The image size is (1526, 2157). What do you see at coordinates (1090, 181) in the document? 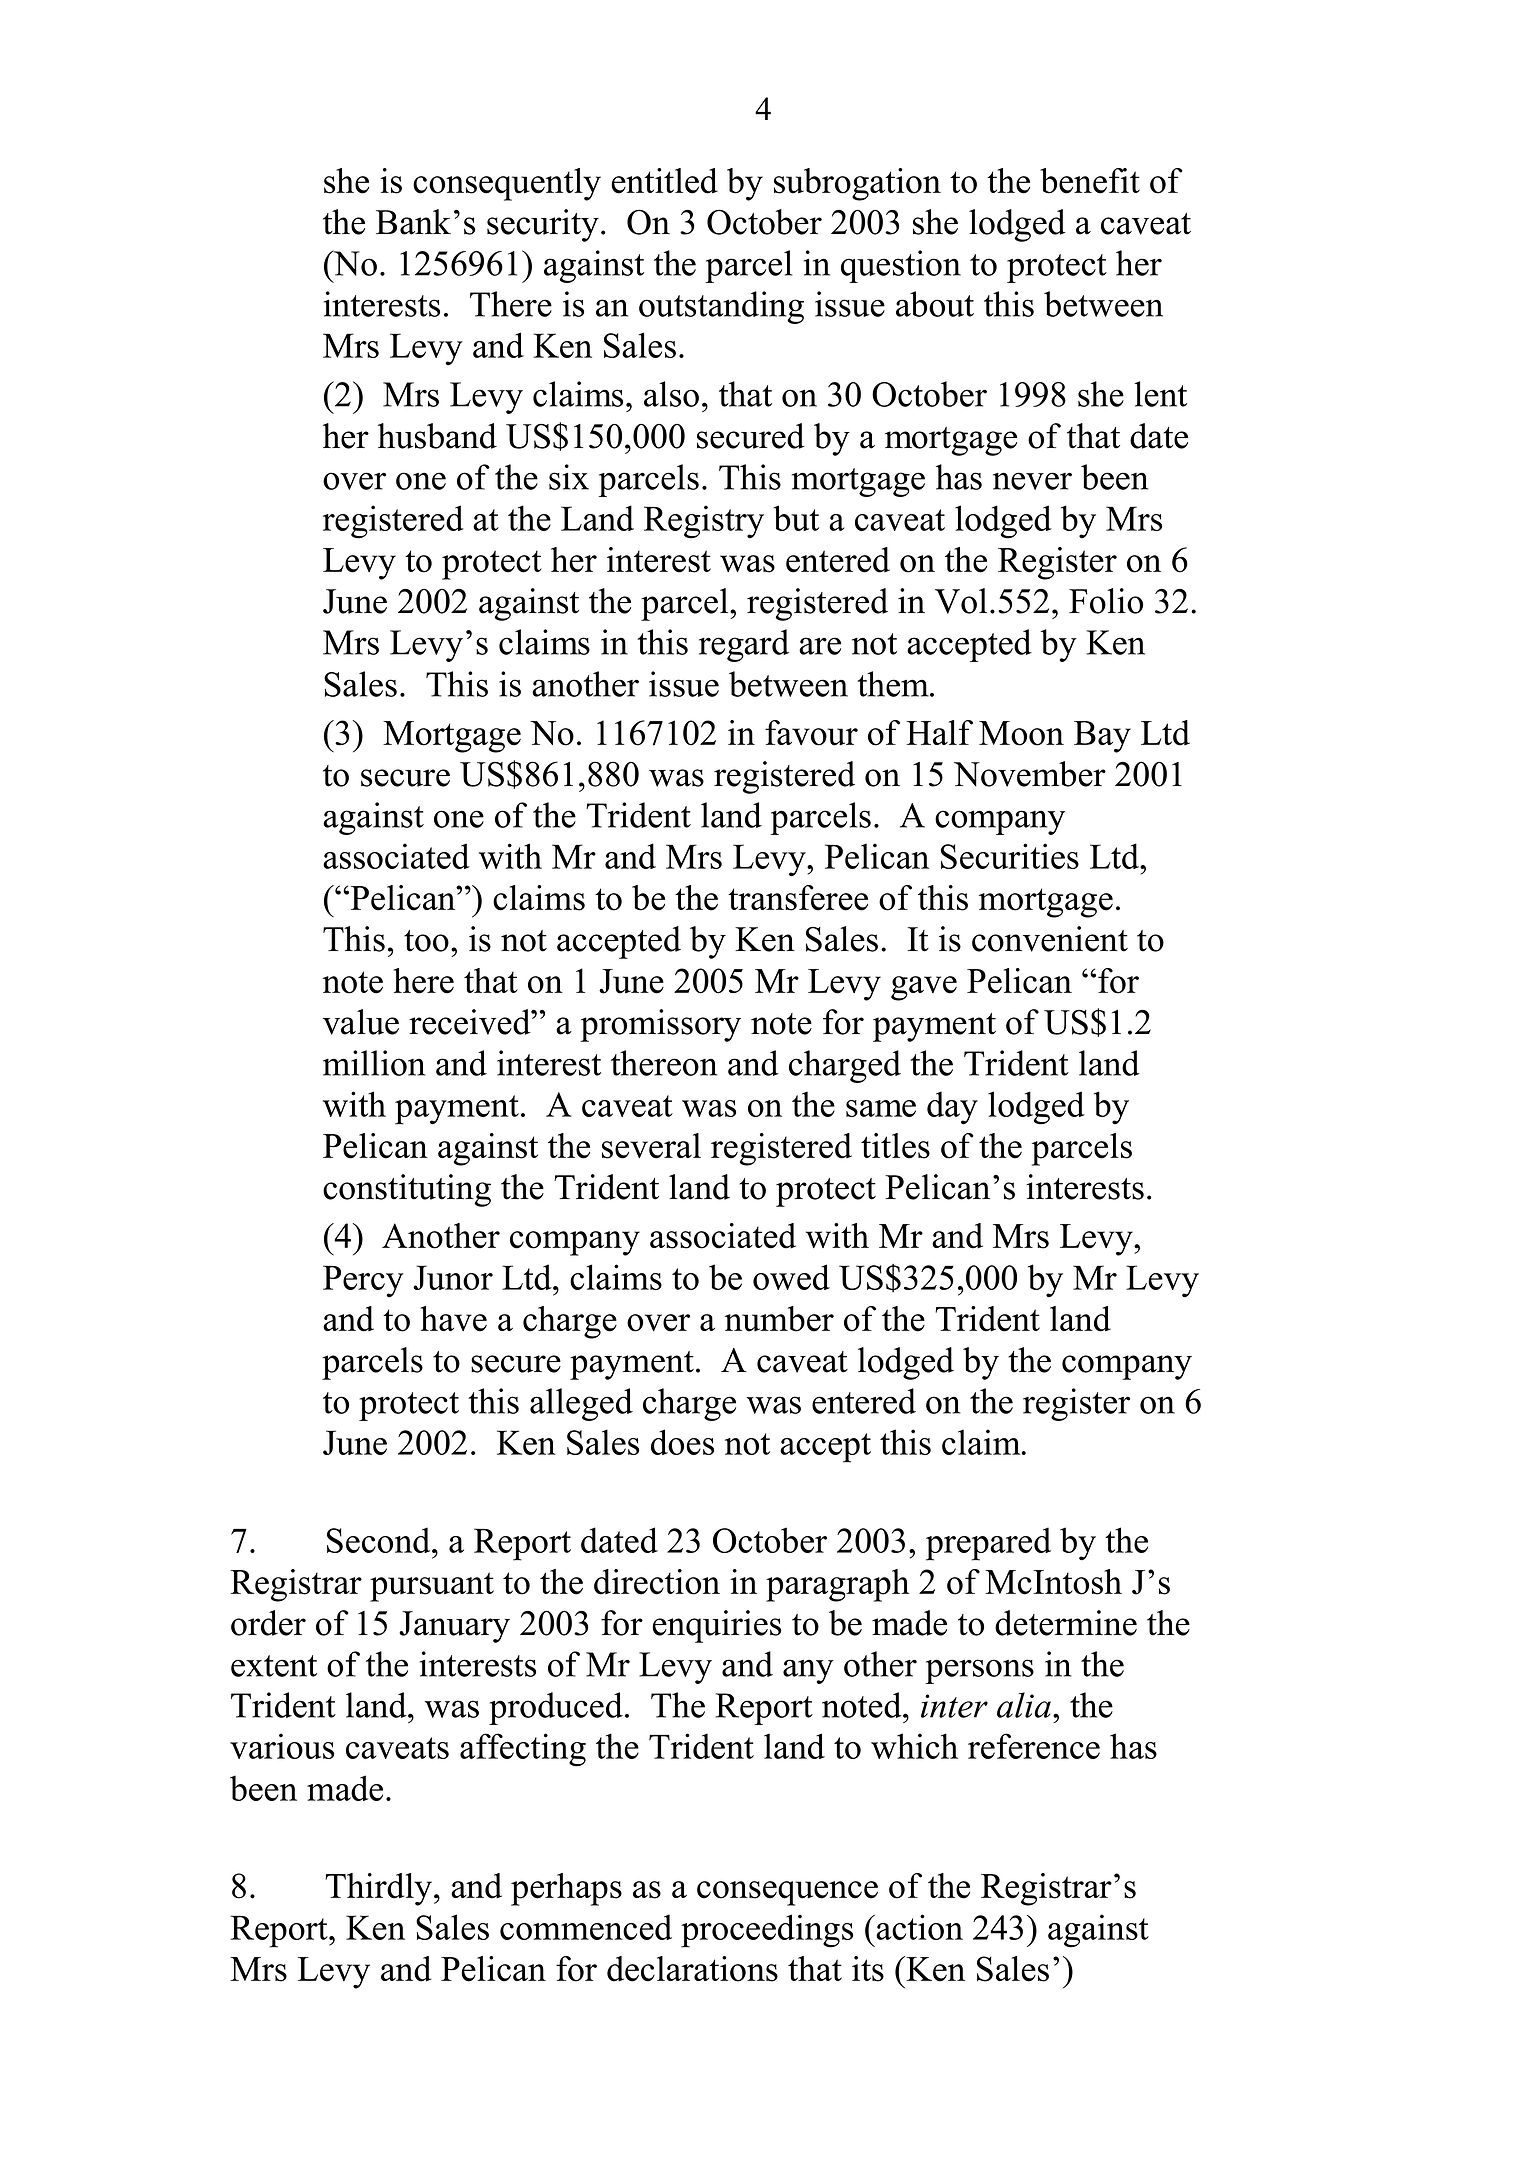
I see `benefit` at bounding box center [1090, 181].
